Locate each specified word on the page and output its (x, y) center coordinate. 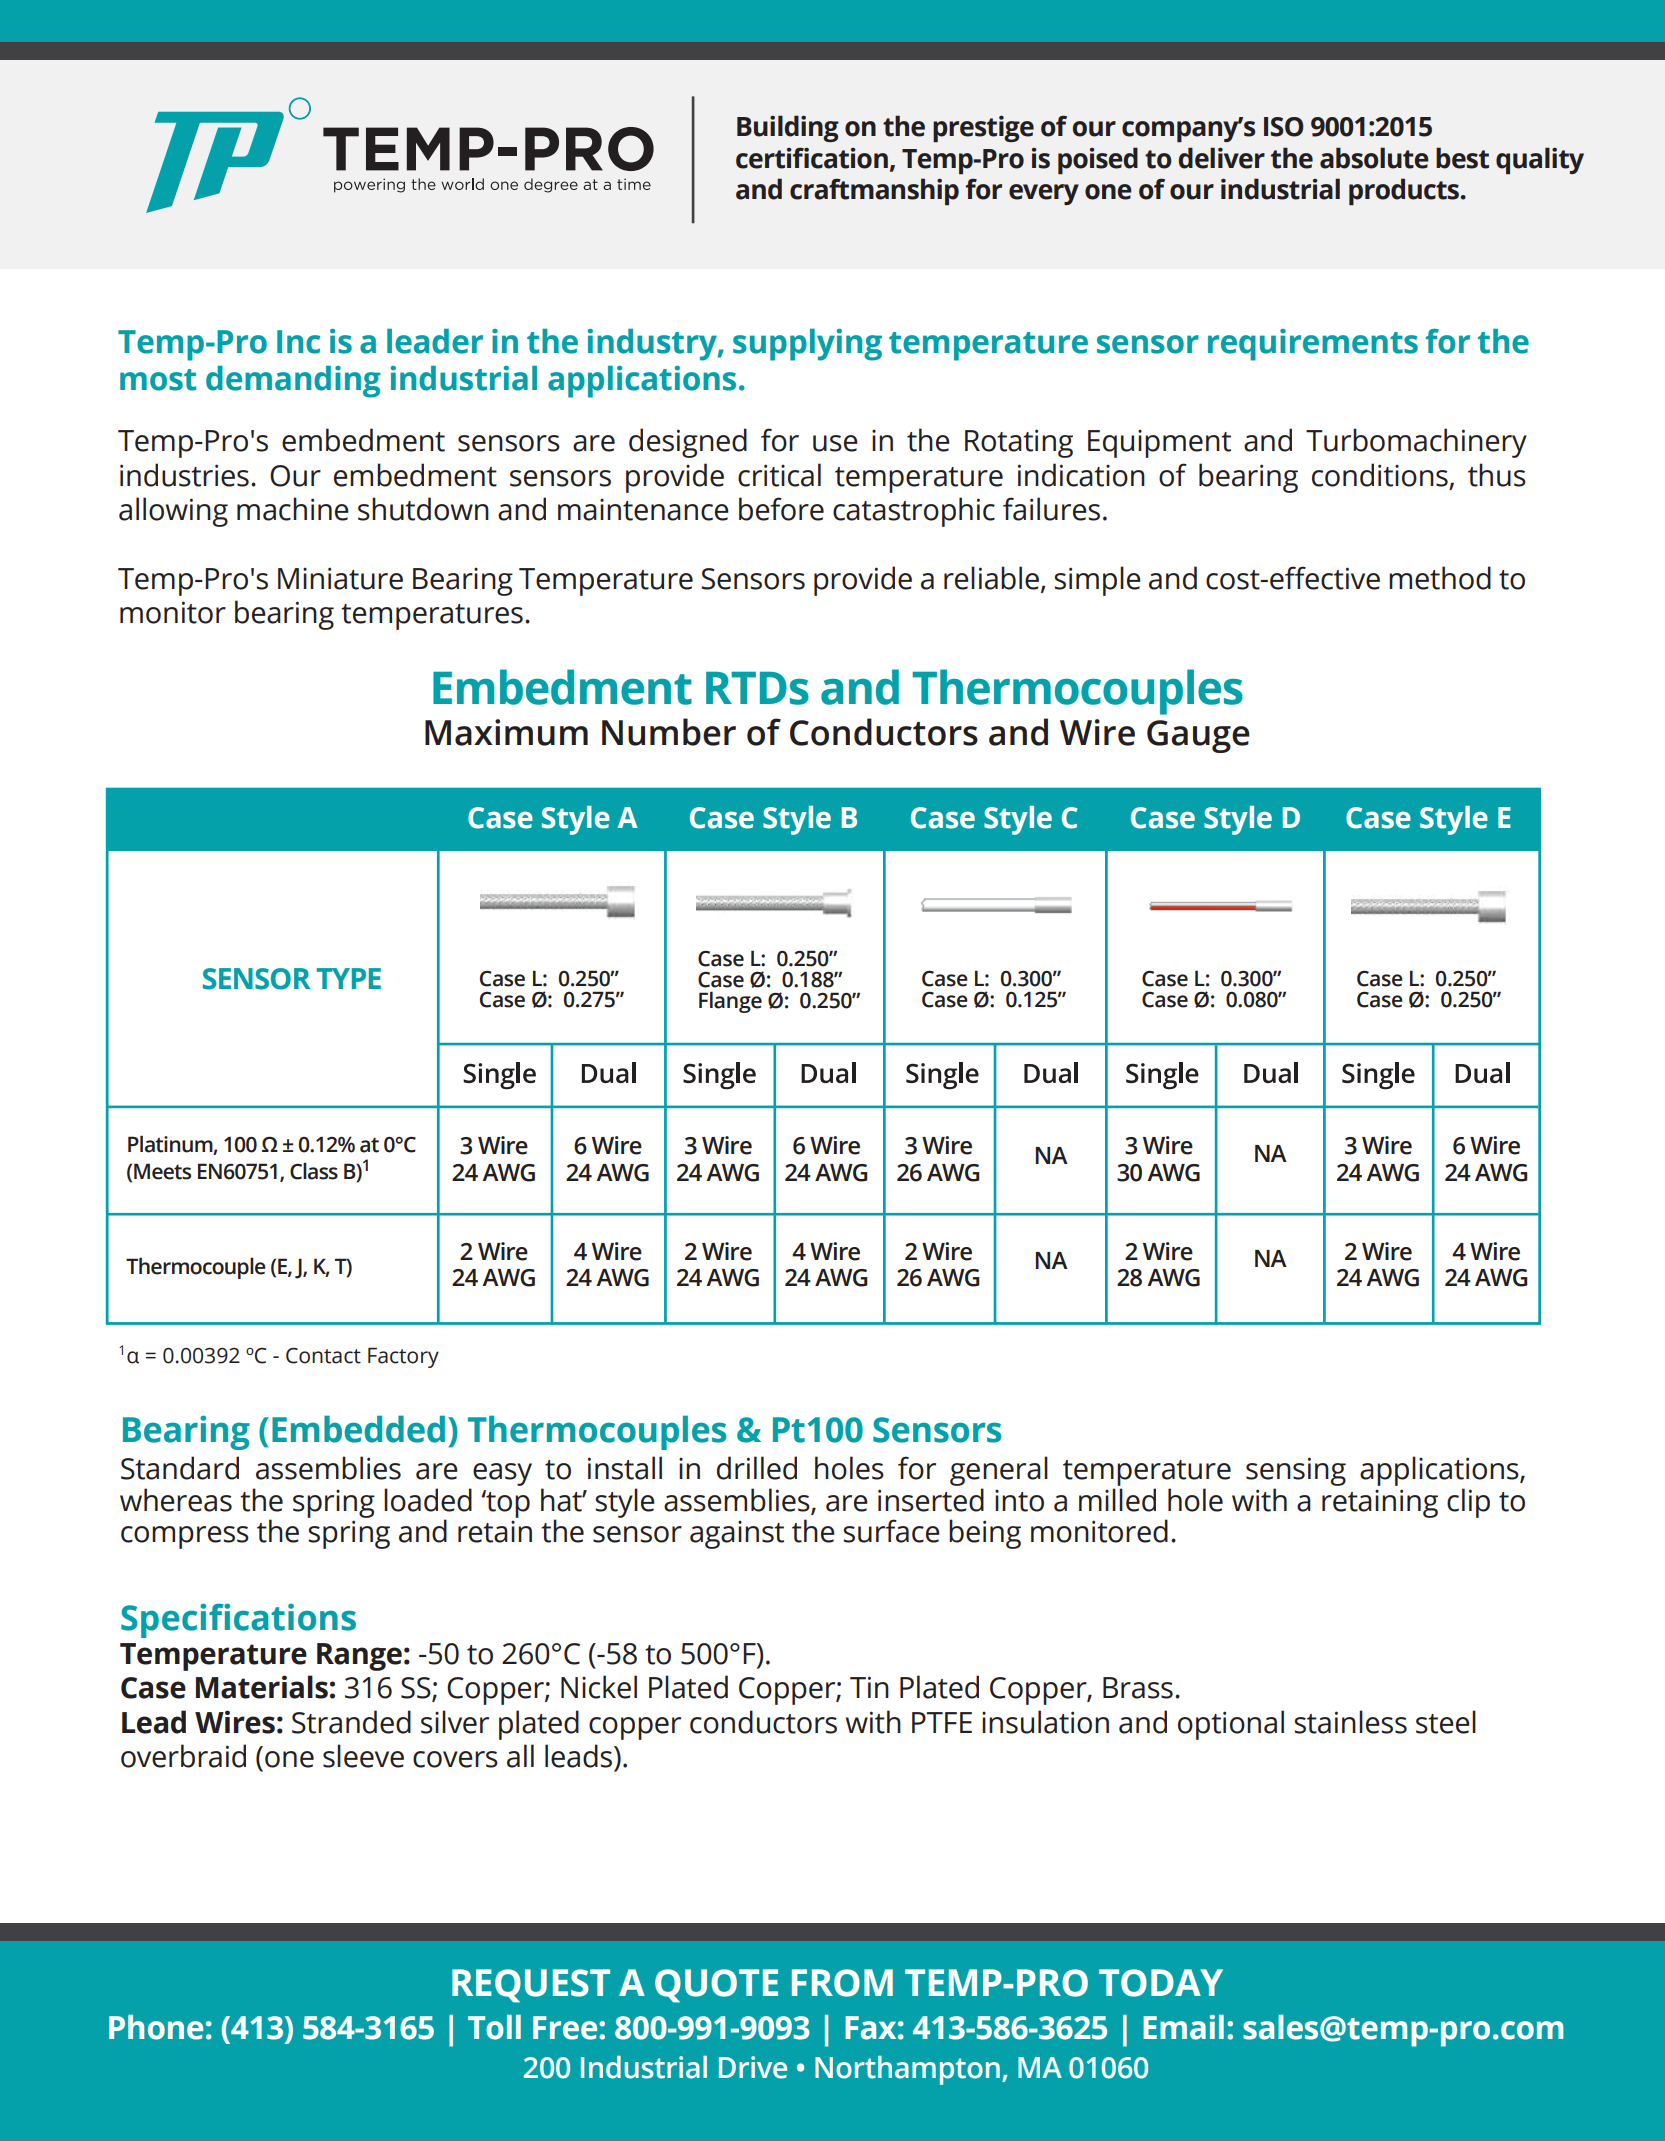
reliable (993, 578)
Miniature (340, 578)
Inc (298, 342)
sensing (1296, 1471)
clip (1468, 1503)
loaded (428, 1500)
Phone (156, 2027)
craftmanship (874, 191)
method (1440, 578)
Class (314, 1171)
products (1405, 191)
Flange (730, 1002)
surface (891, 1531)
